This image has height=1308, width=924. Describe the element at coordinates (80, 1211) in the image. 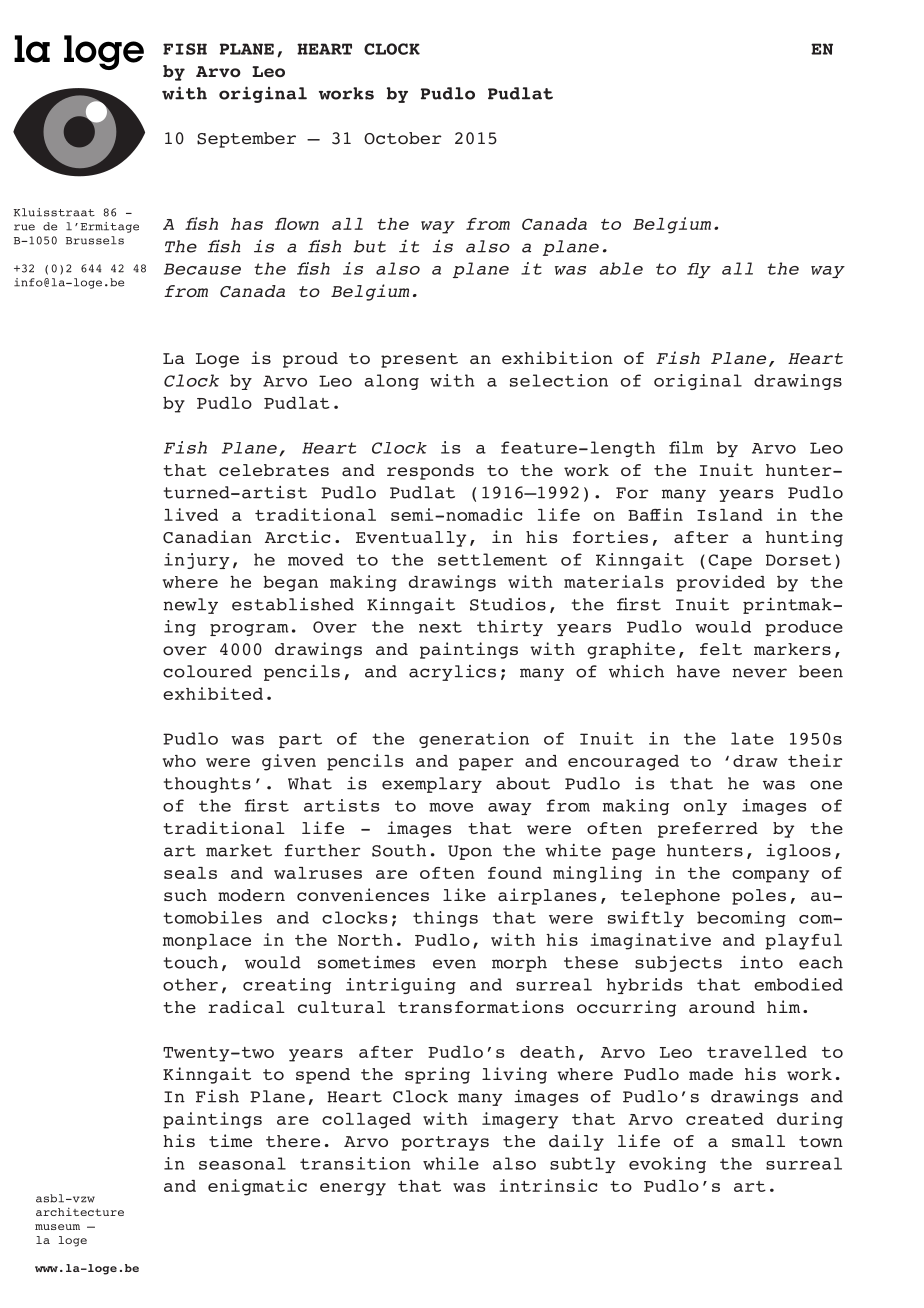

I see `architecture` at that location.
